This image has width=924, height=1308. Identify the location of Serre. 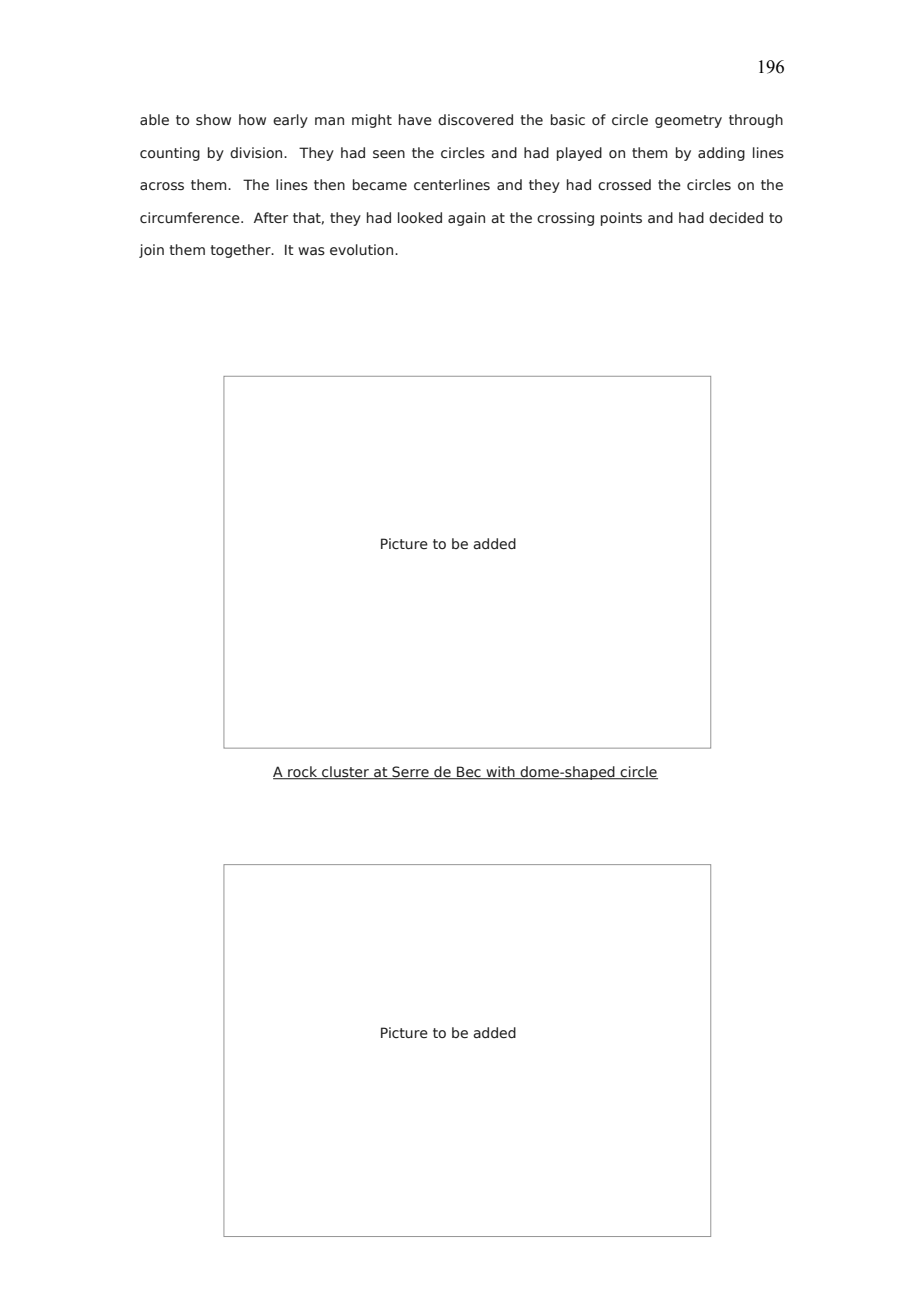
(410, 773).
